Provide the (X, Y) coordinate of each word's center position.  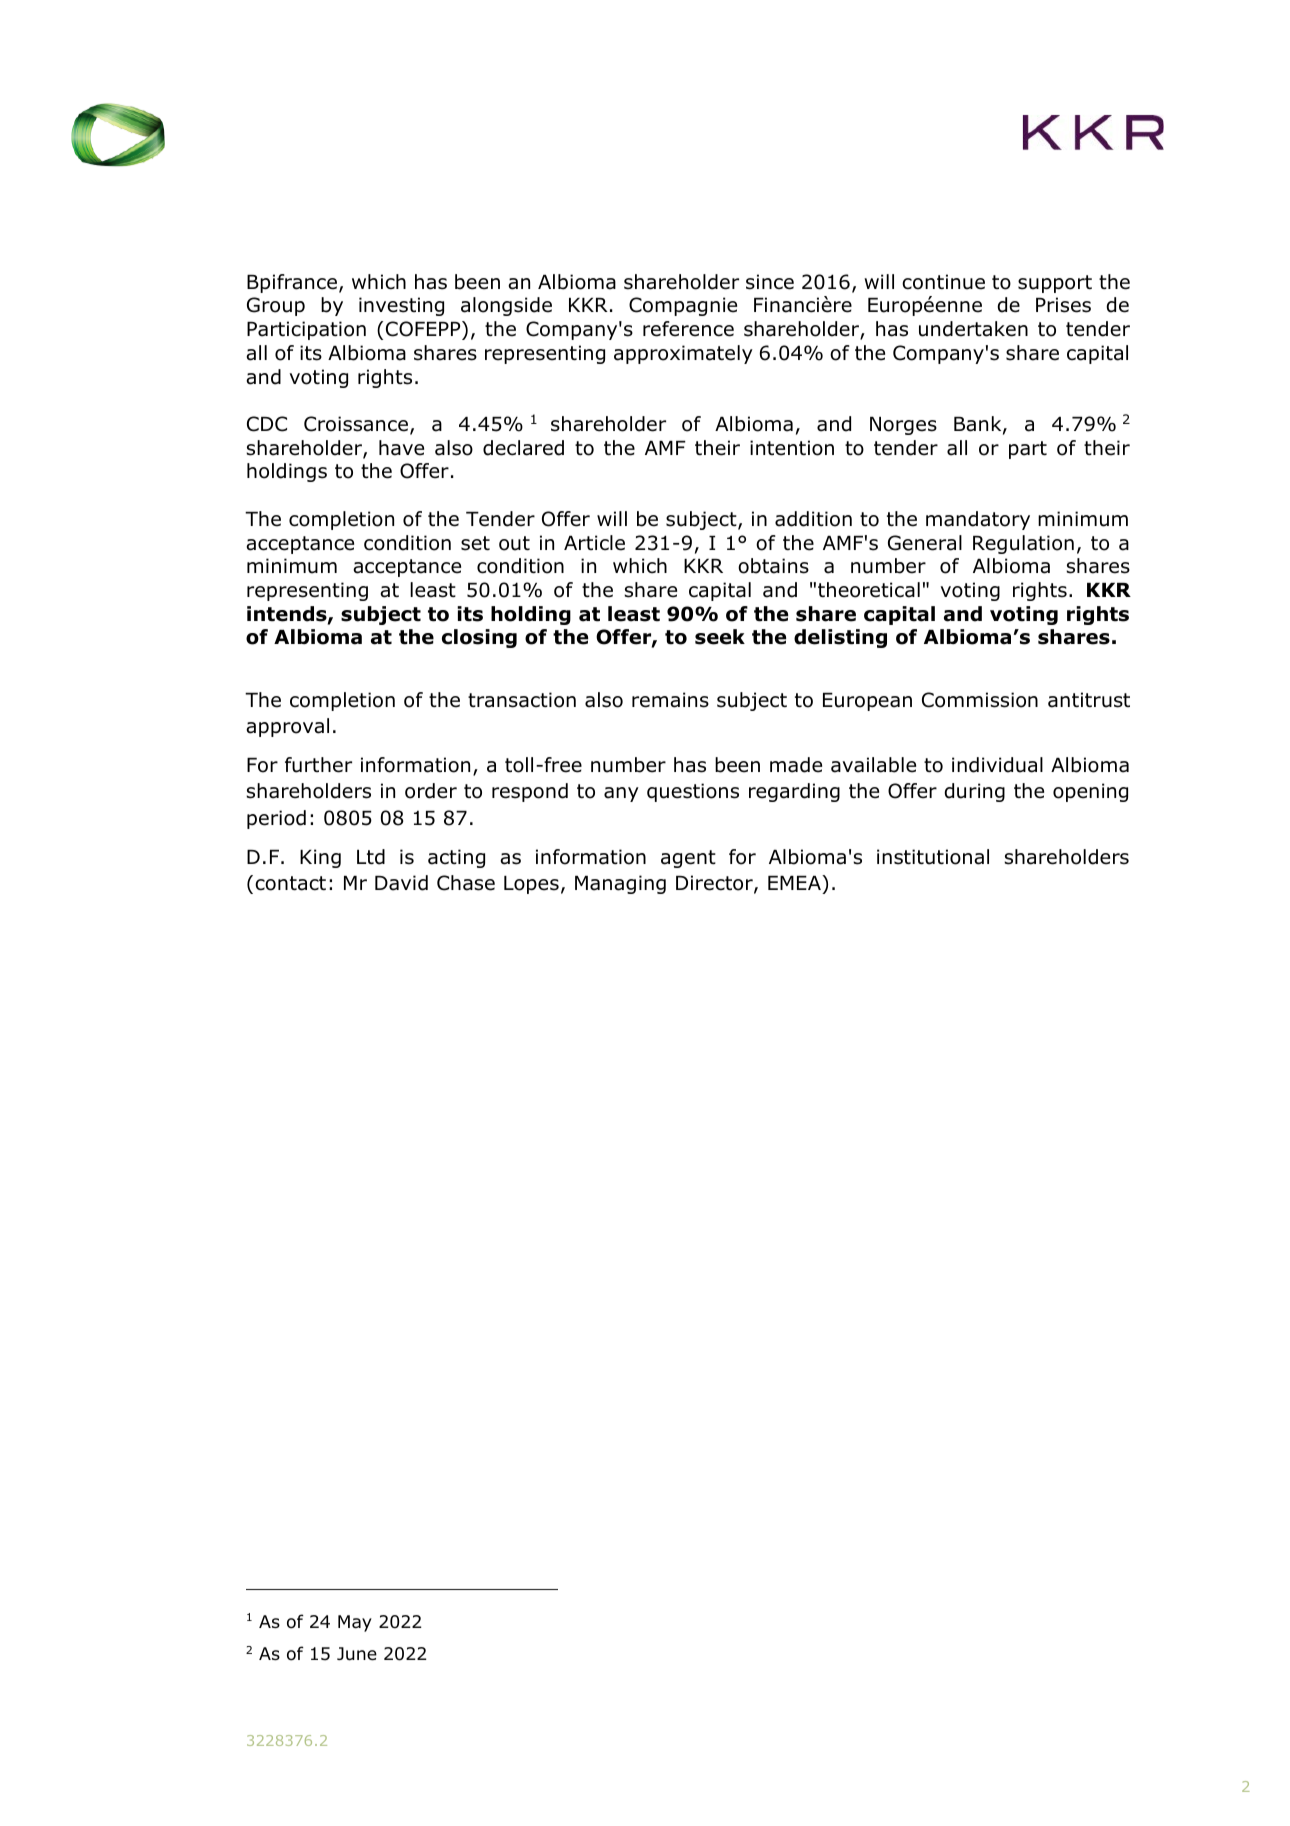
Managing (620, 884)
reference (688, 329)
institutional (933, 857)
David (401, 883)
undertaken (973, 329)
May (355, 1623)
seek (720, 637)
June (357, 1654)
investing (401, 306)
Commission (980, 700)
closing (479, 638)
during (974, 792)
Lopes (531, 885)
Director (715, 884)
